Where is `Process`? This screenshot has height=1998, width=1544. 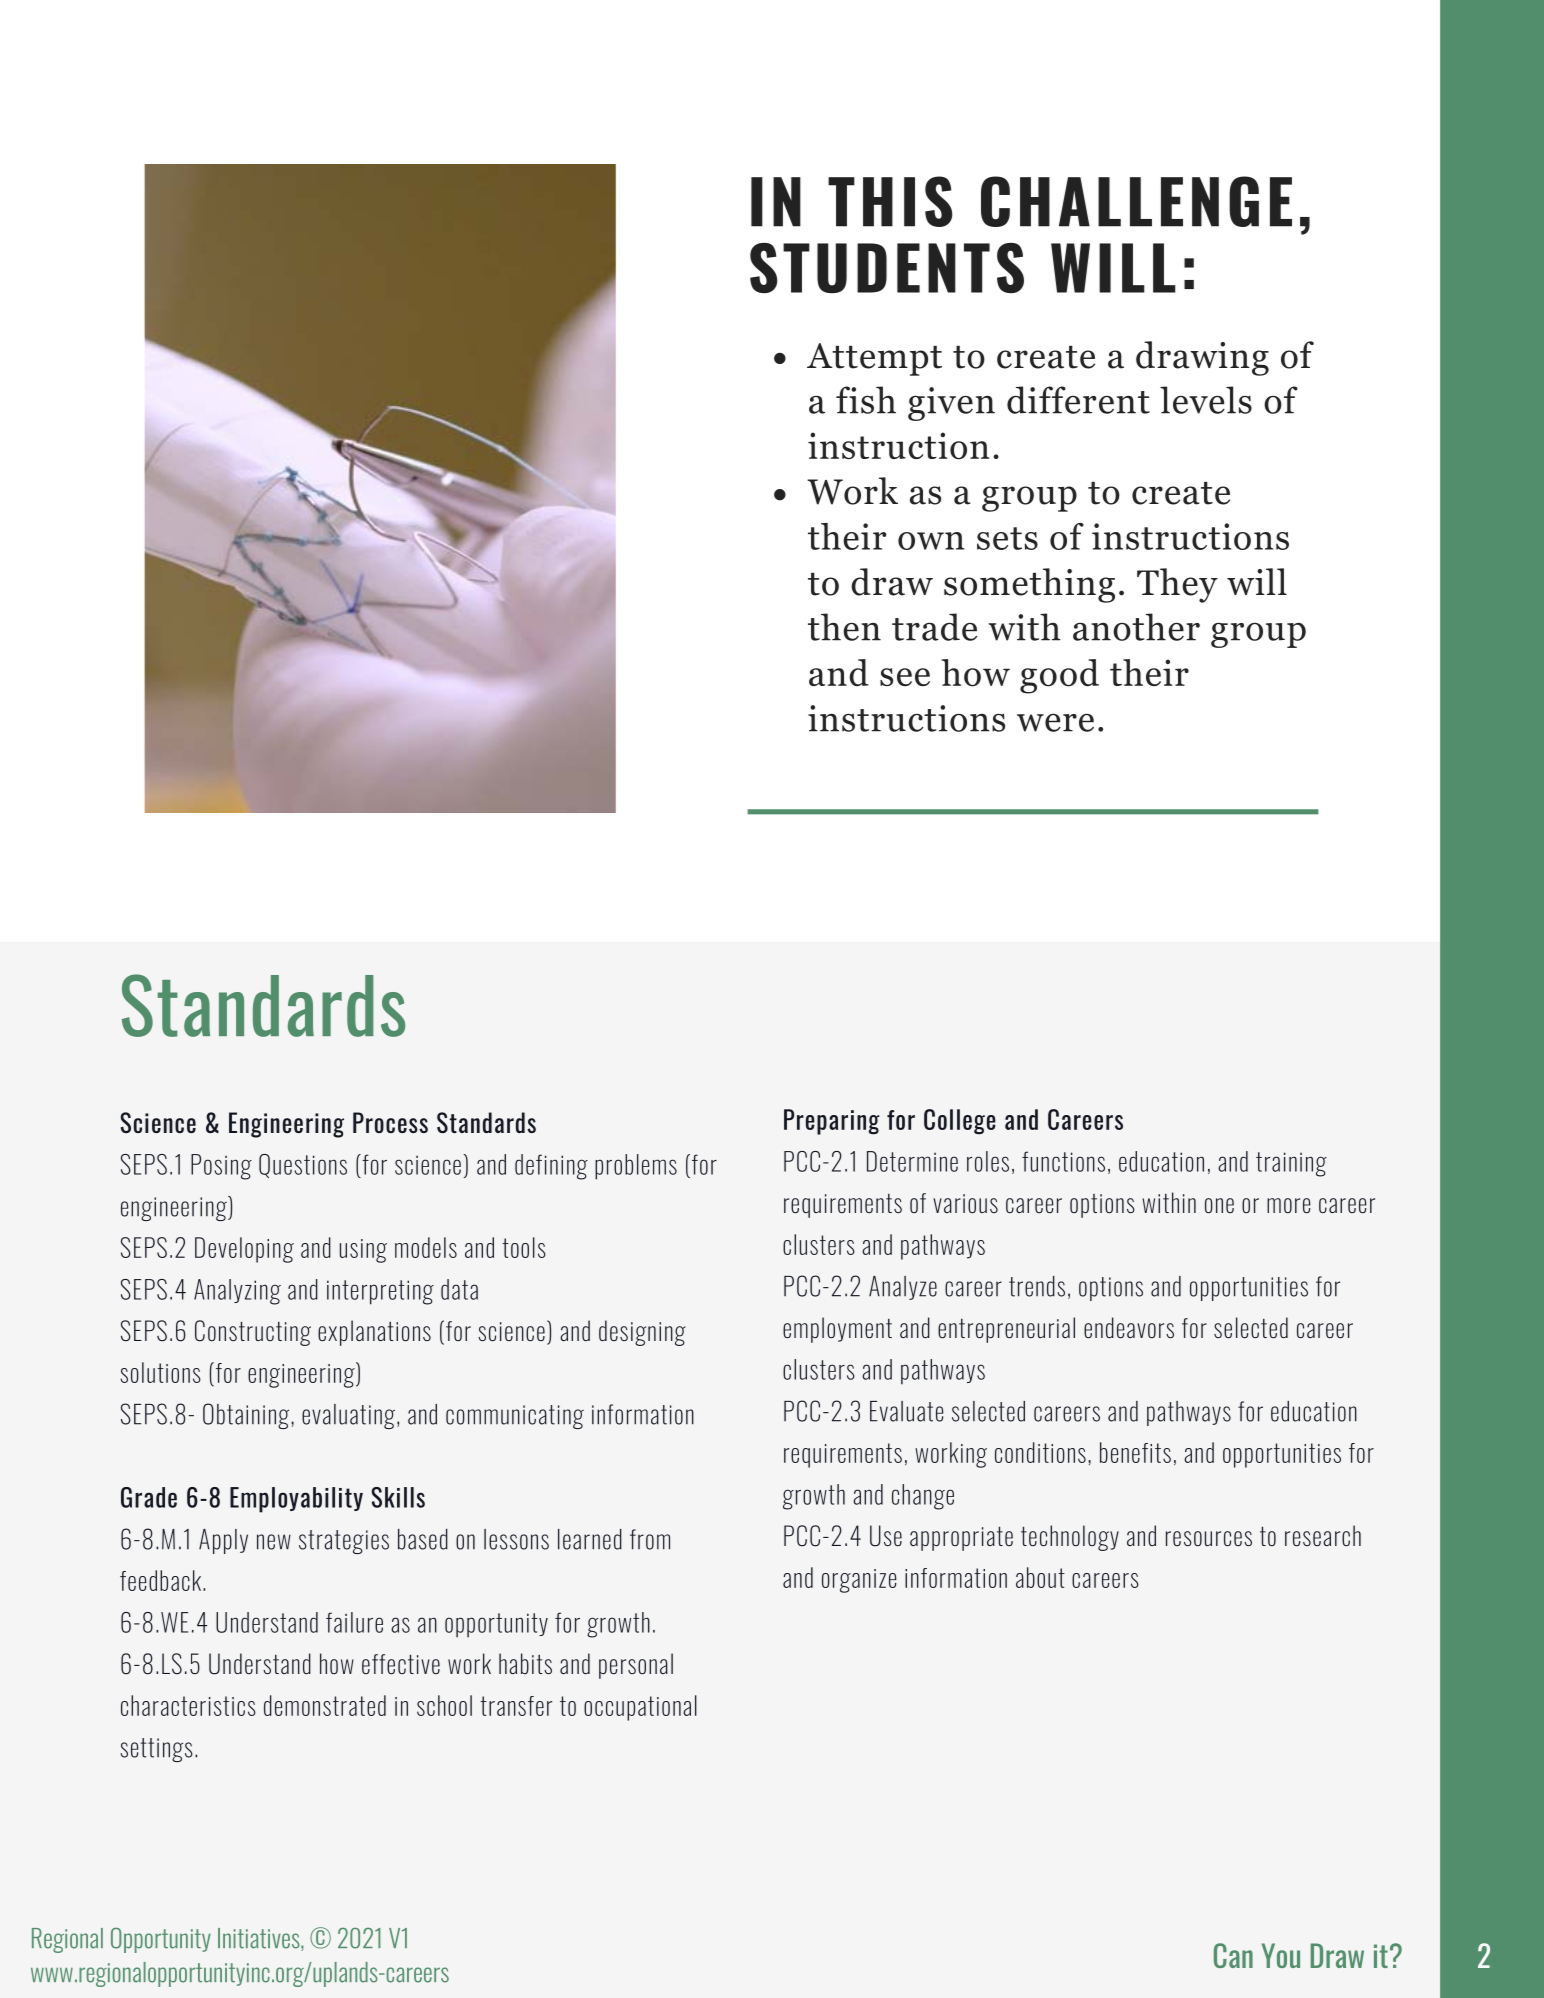 Process is located at coordinates (390, 1122).
